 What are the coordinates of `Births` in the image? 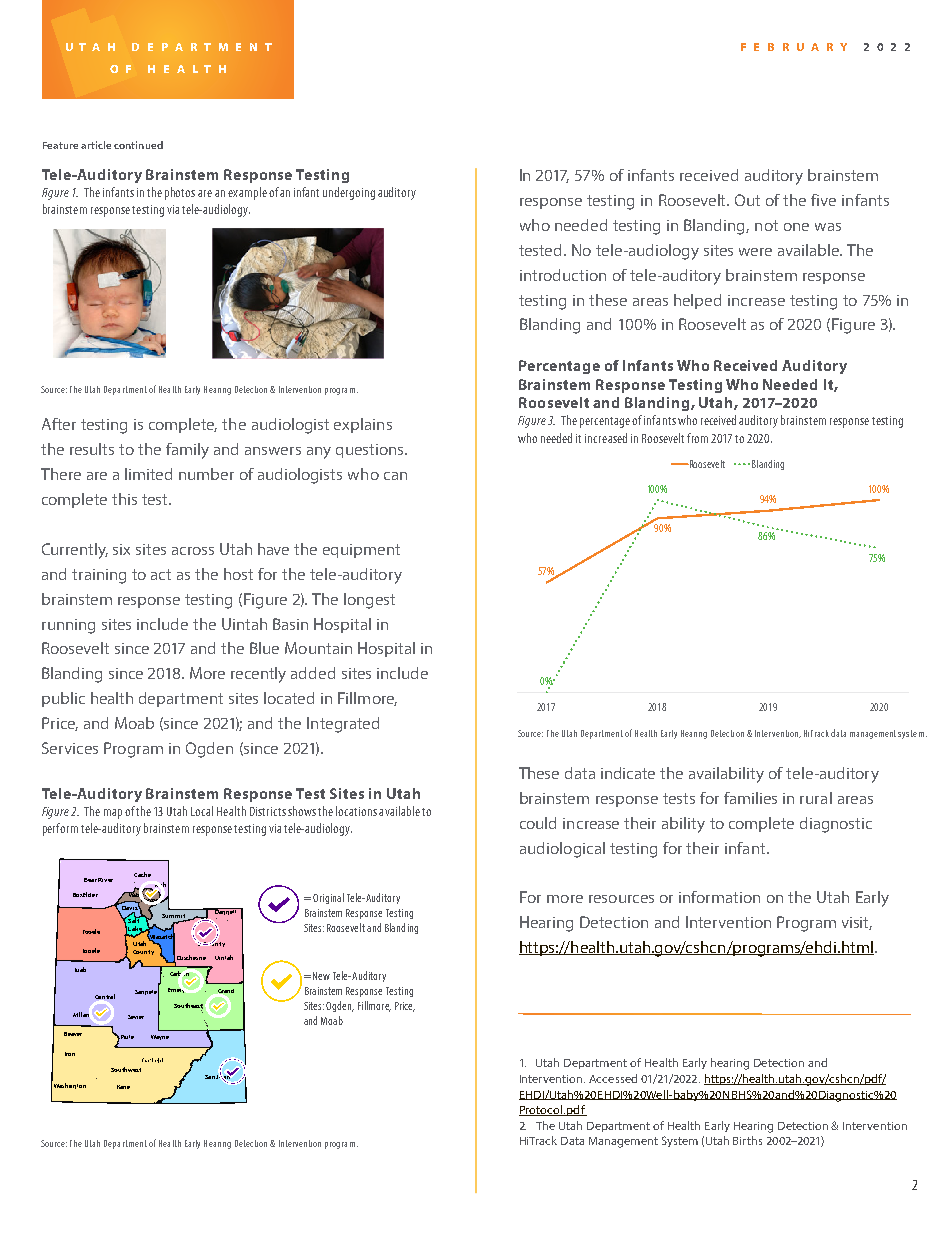 It's located at (747, 1140).
